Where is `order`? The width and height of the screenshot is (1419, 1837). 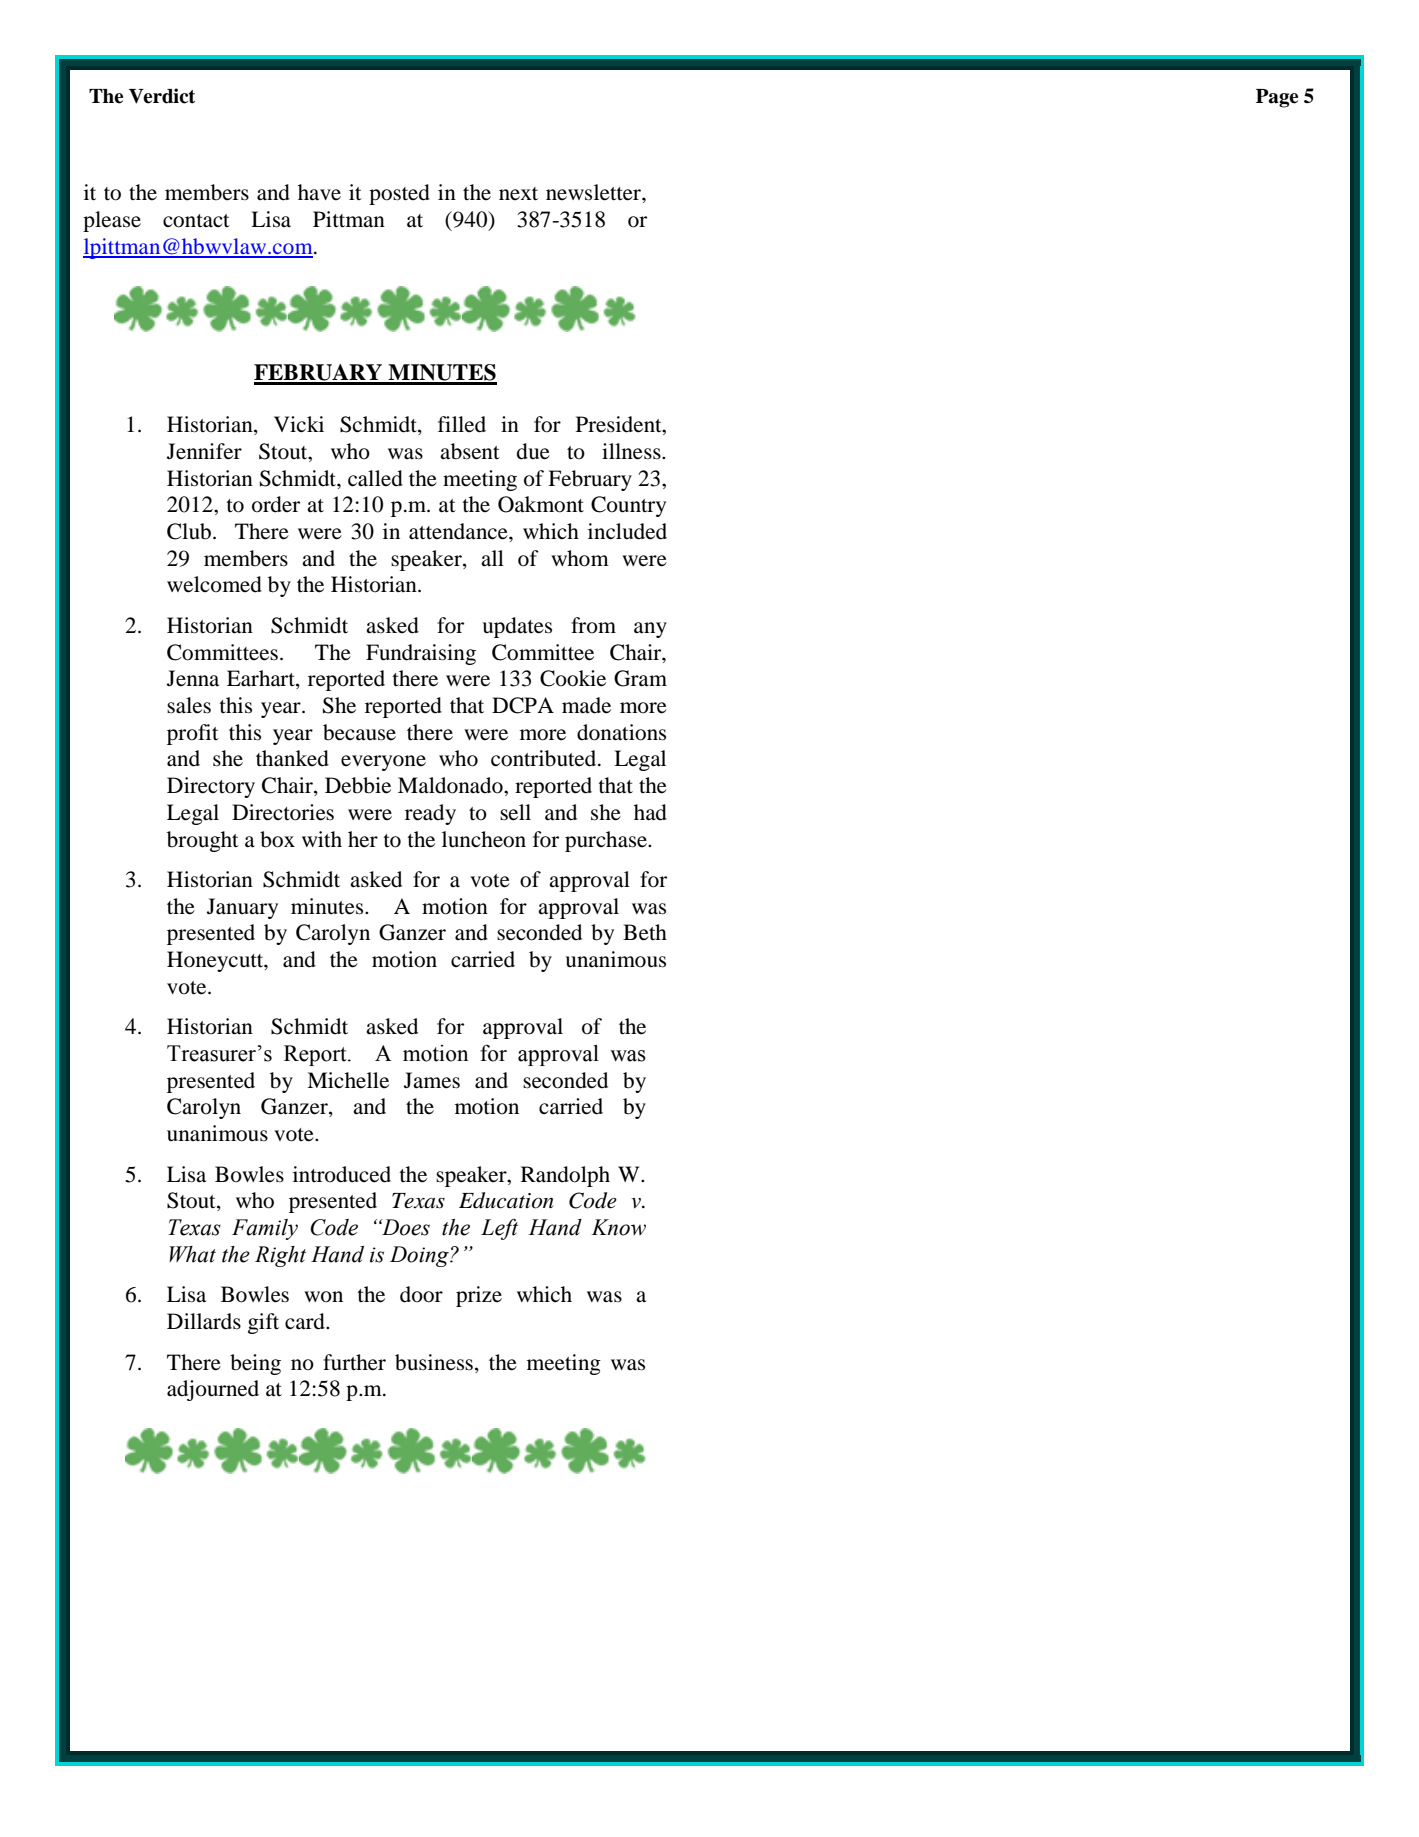 order is located at coordinates (276, 504).
